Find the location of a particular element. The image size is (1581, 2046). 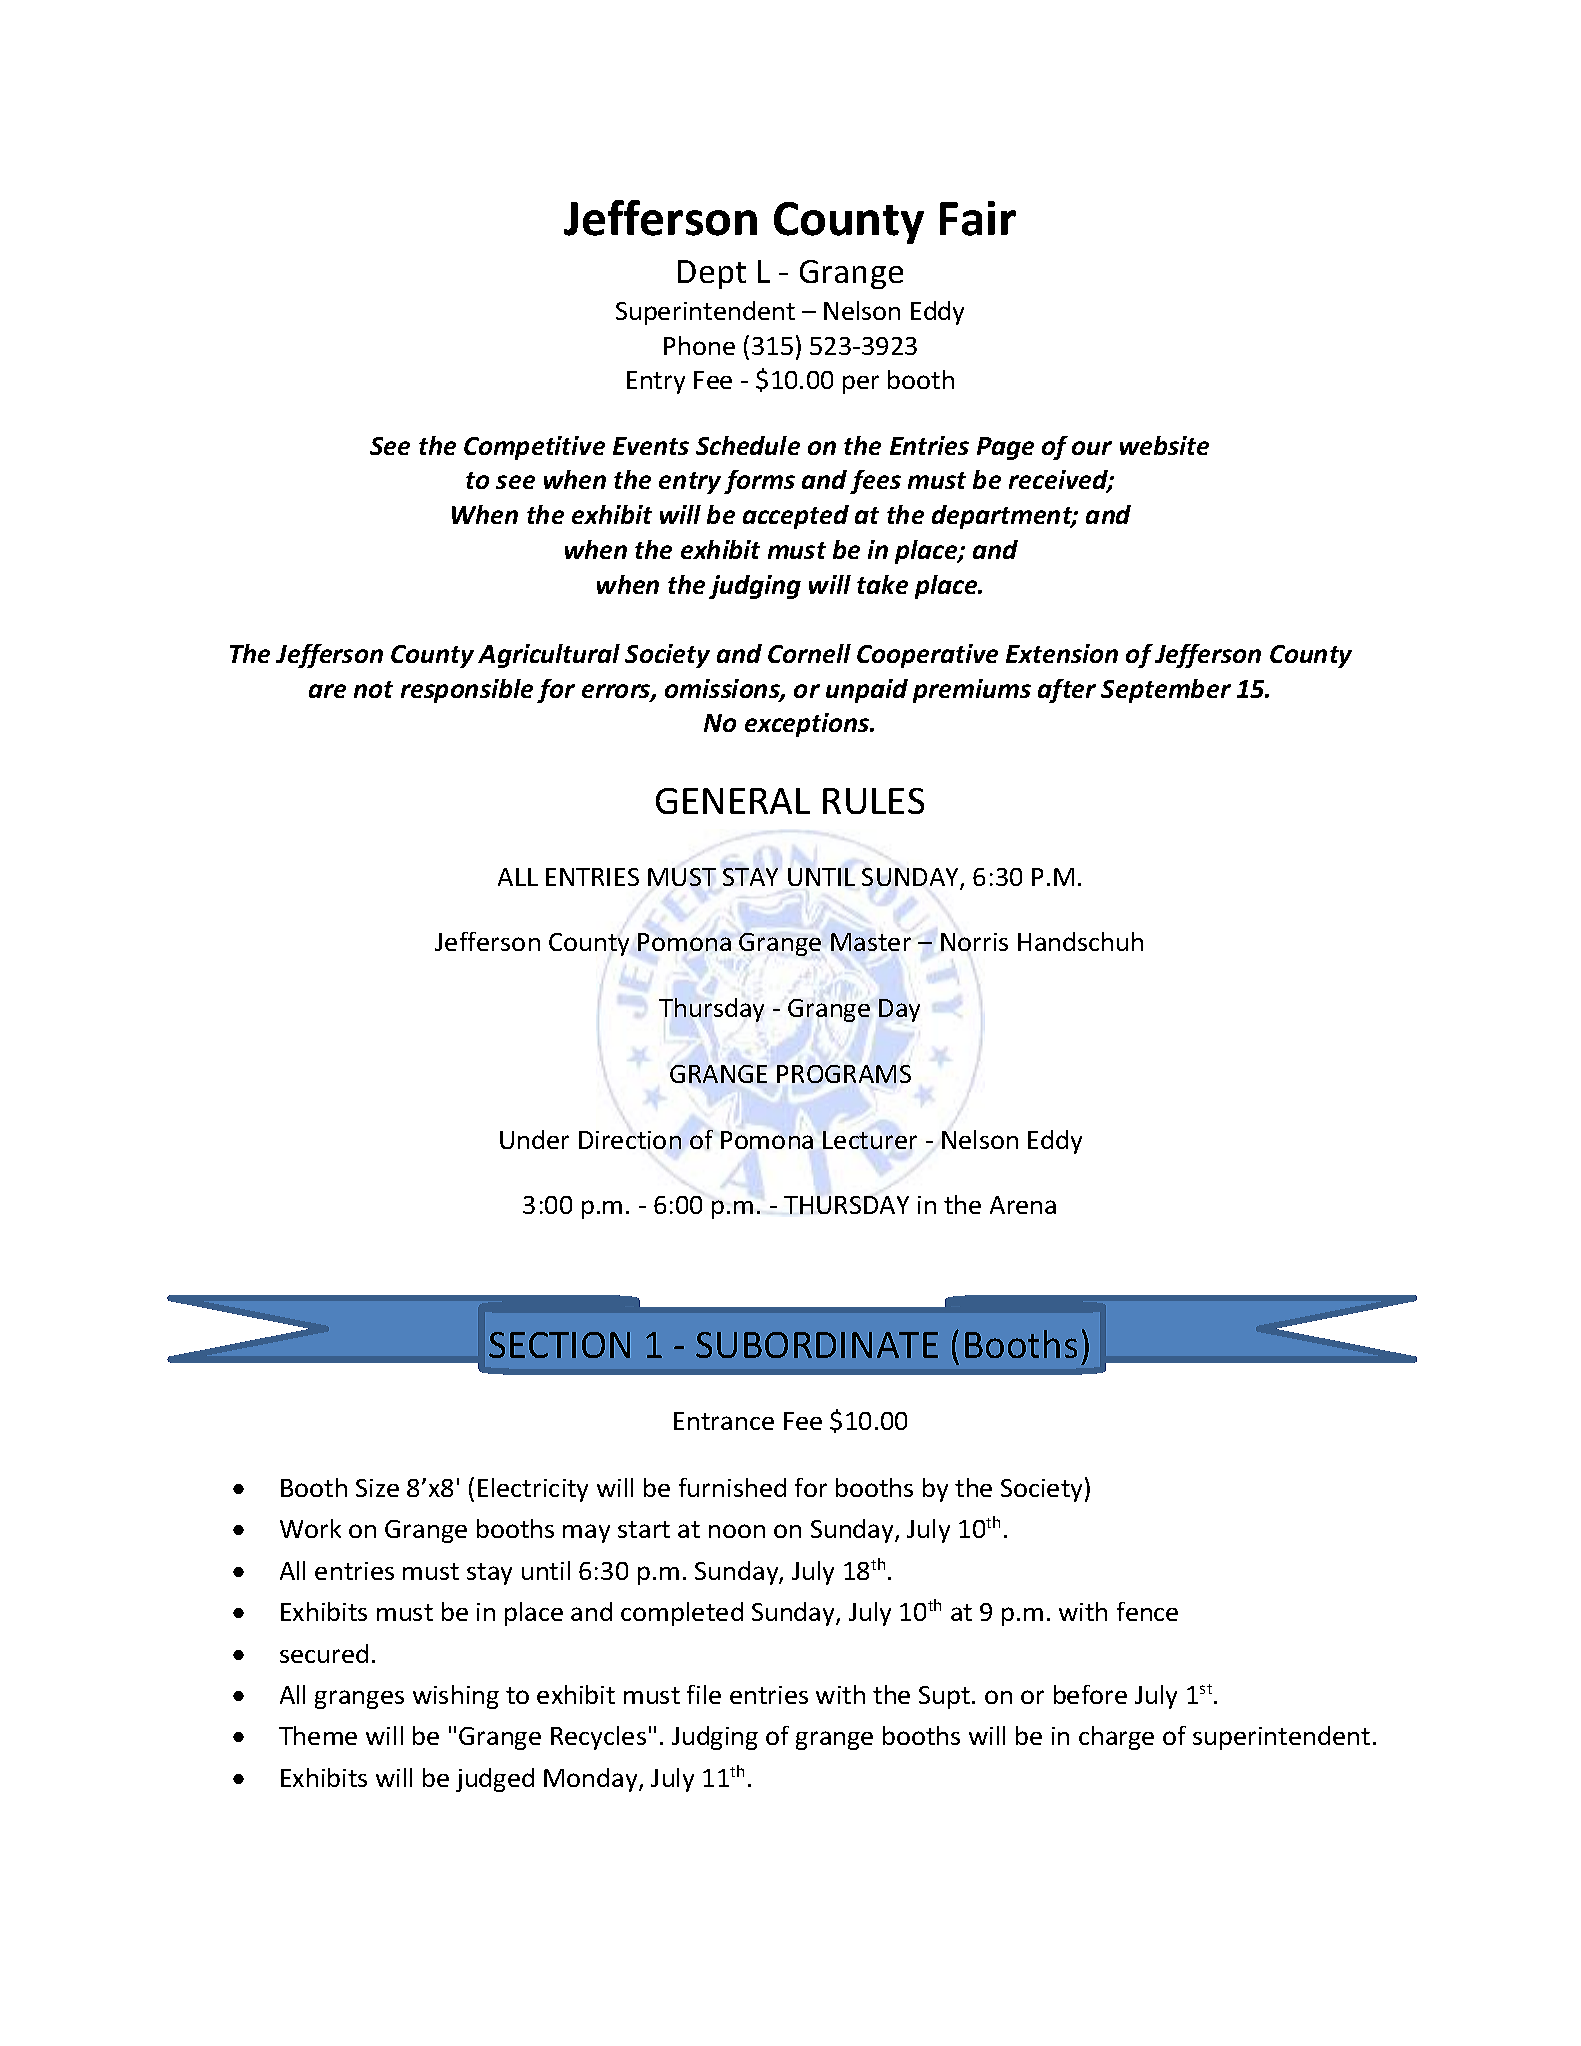

Under is located at coordinates (534, 1139).
